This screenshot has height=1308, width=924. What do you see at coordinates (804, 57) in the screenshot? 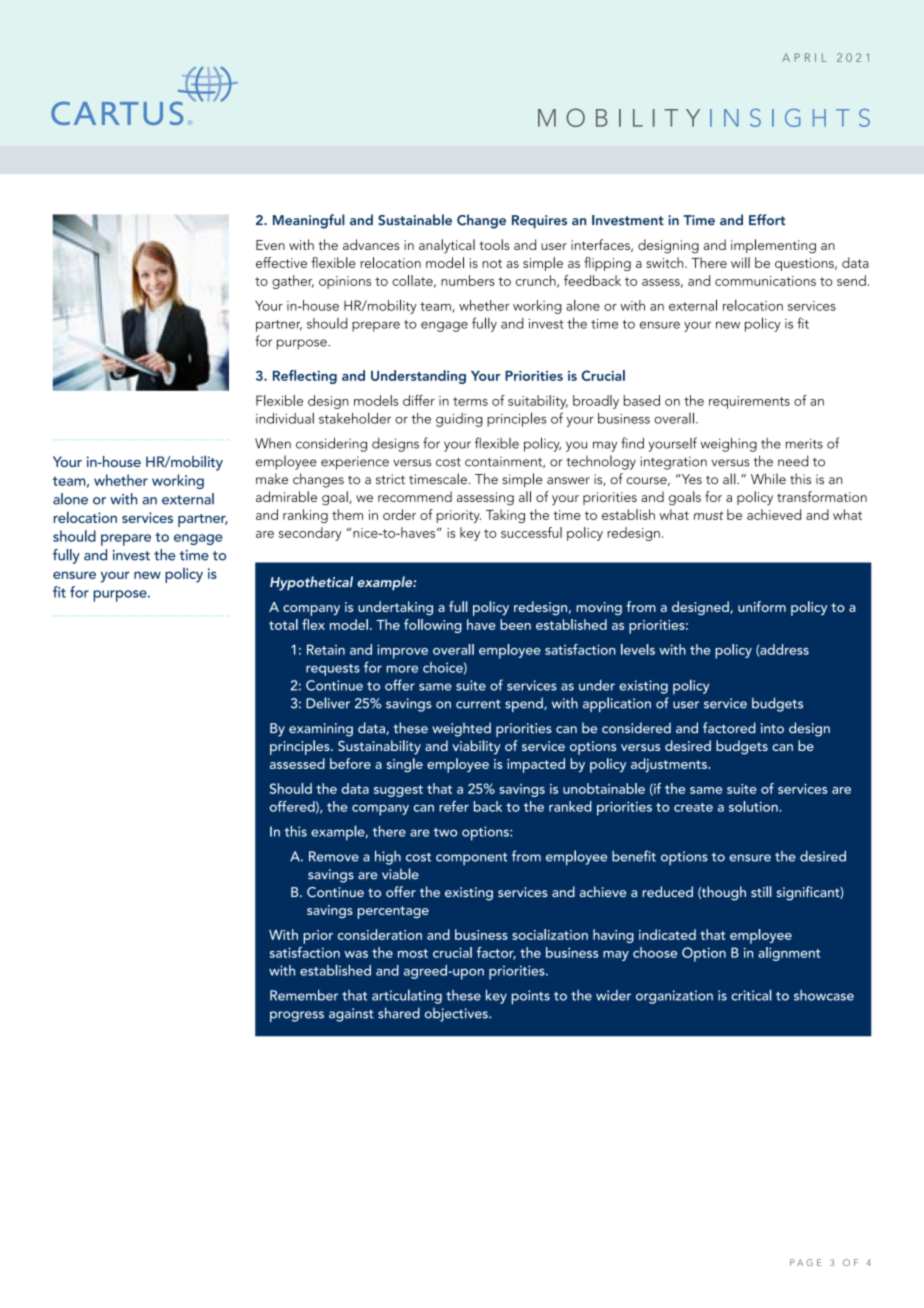
I see `APRIL` at bounding box center [804, 57].
